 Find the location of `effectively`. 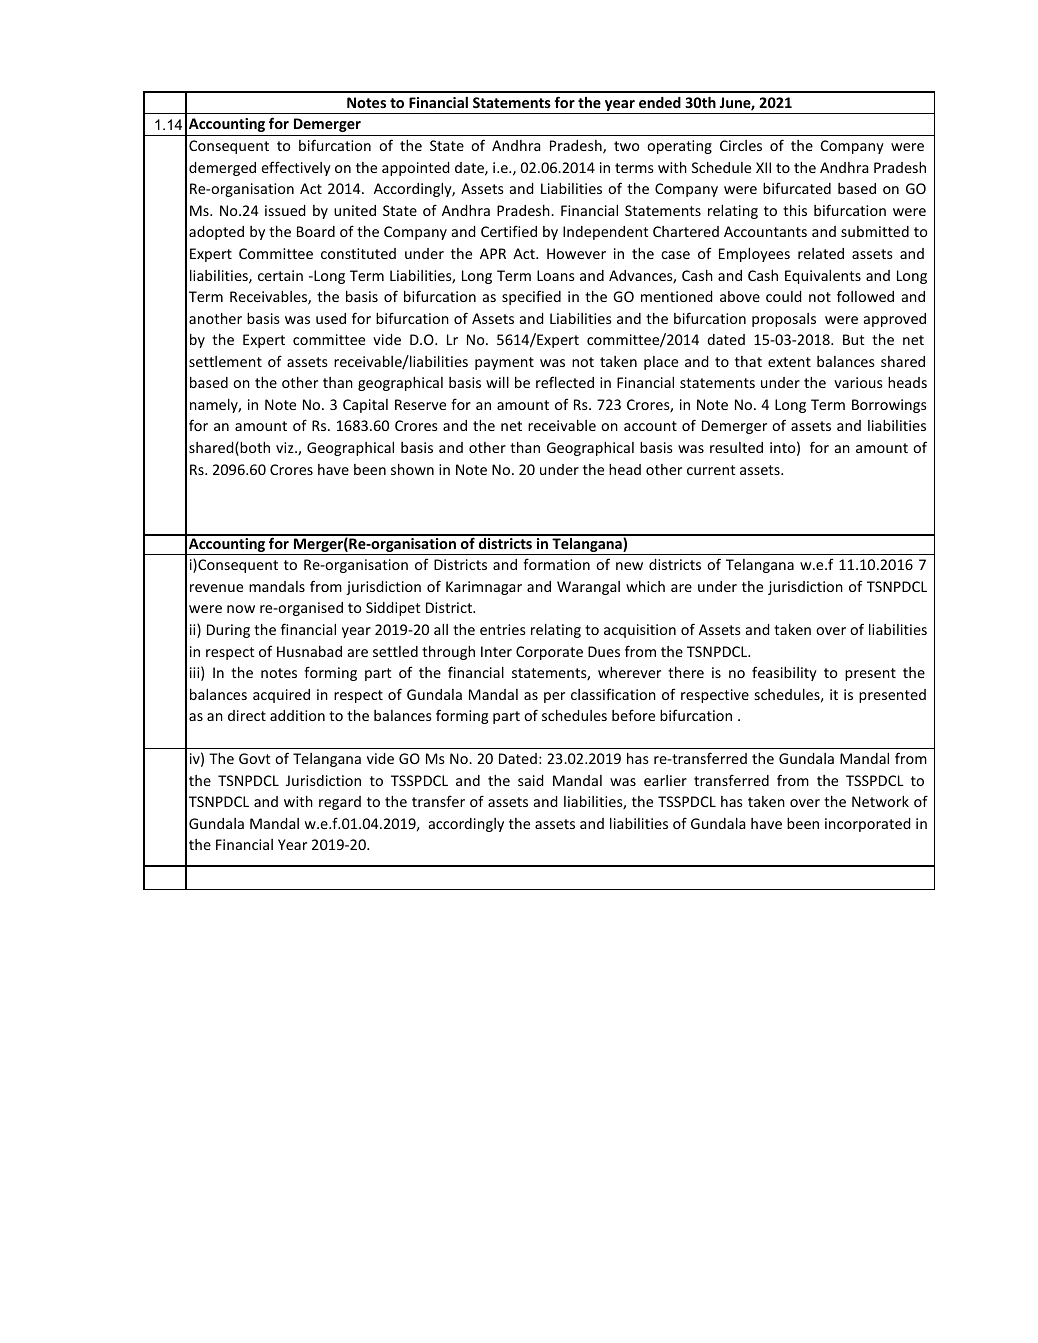

effectively is located at coordinates (296, 168).
